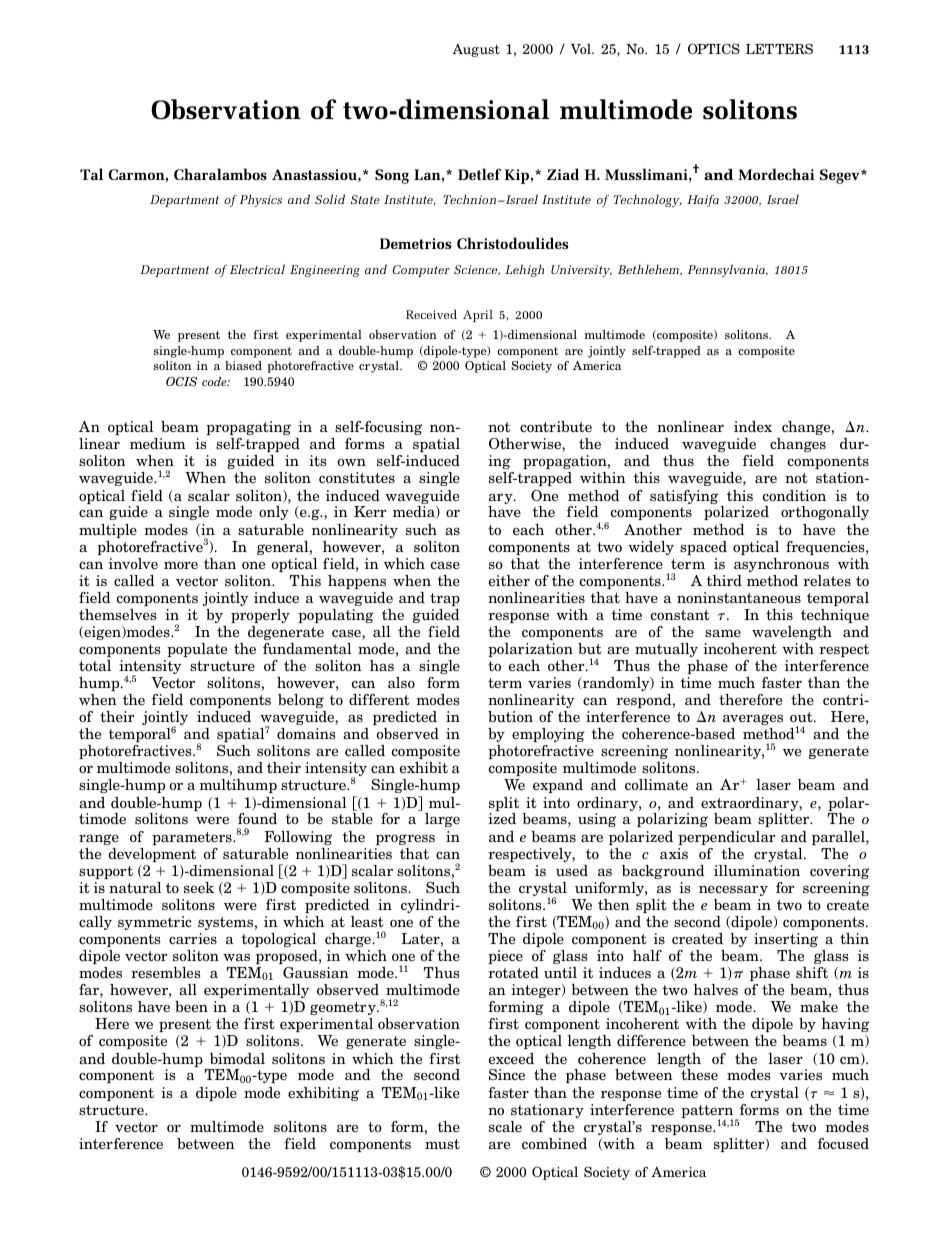  I want to click on development, so click(152, 855).
